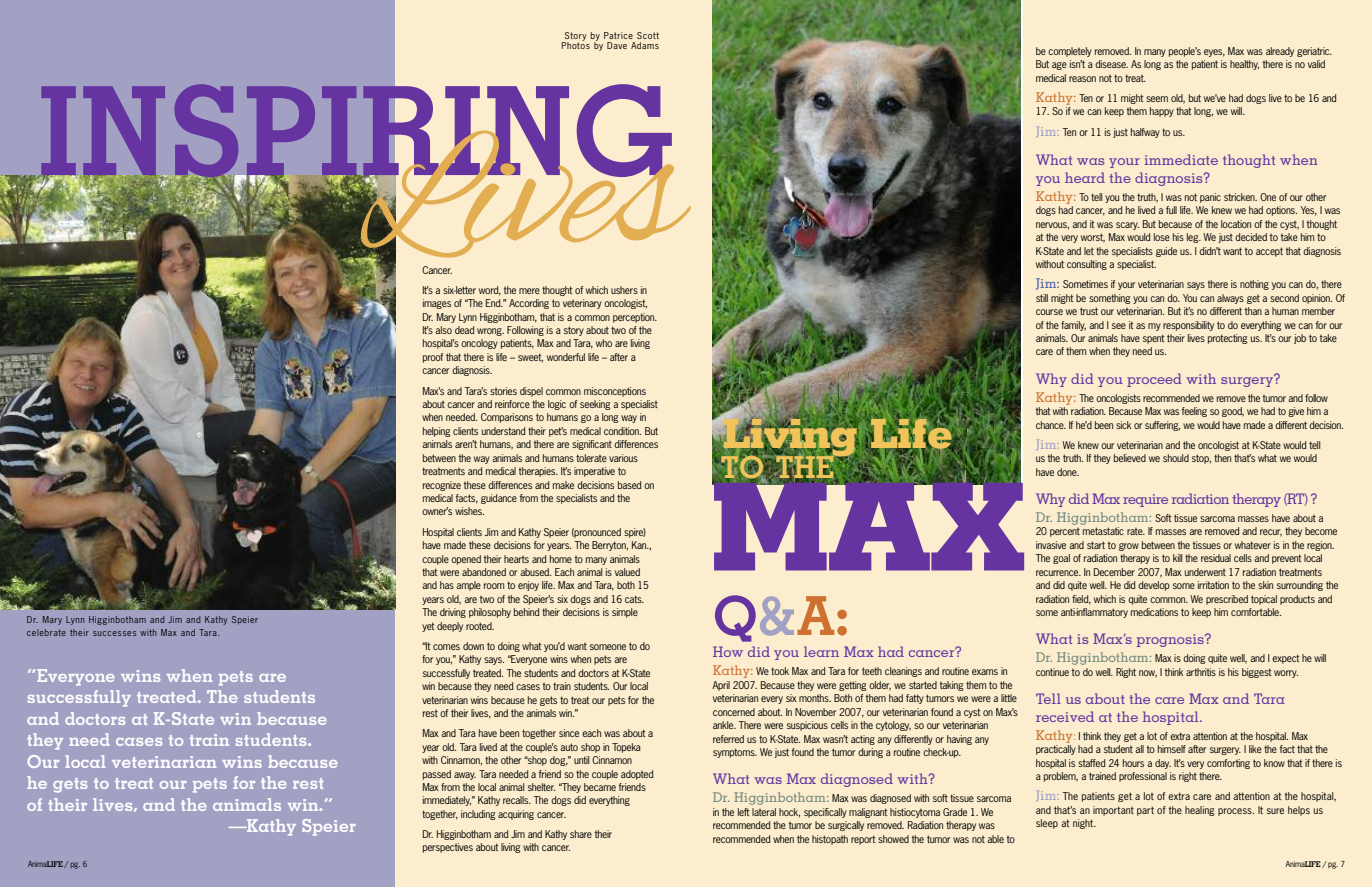 Image resolution: width=1372 pixels, height=887 pixels. I want to click on should, so click(1176, 458).
